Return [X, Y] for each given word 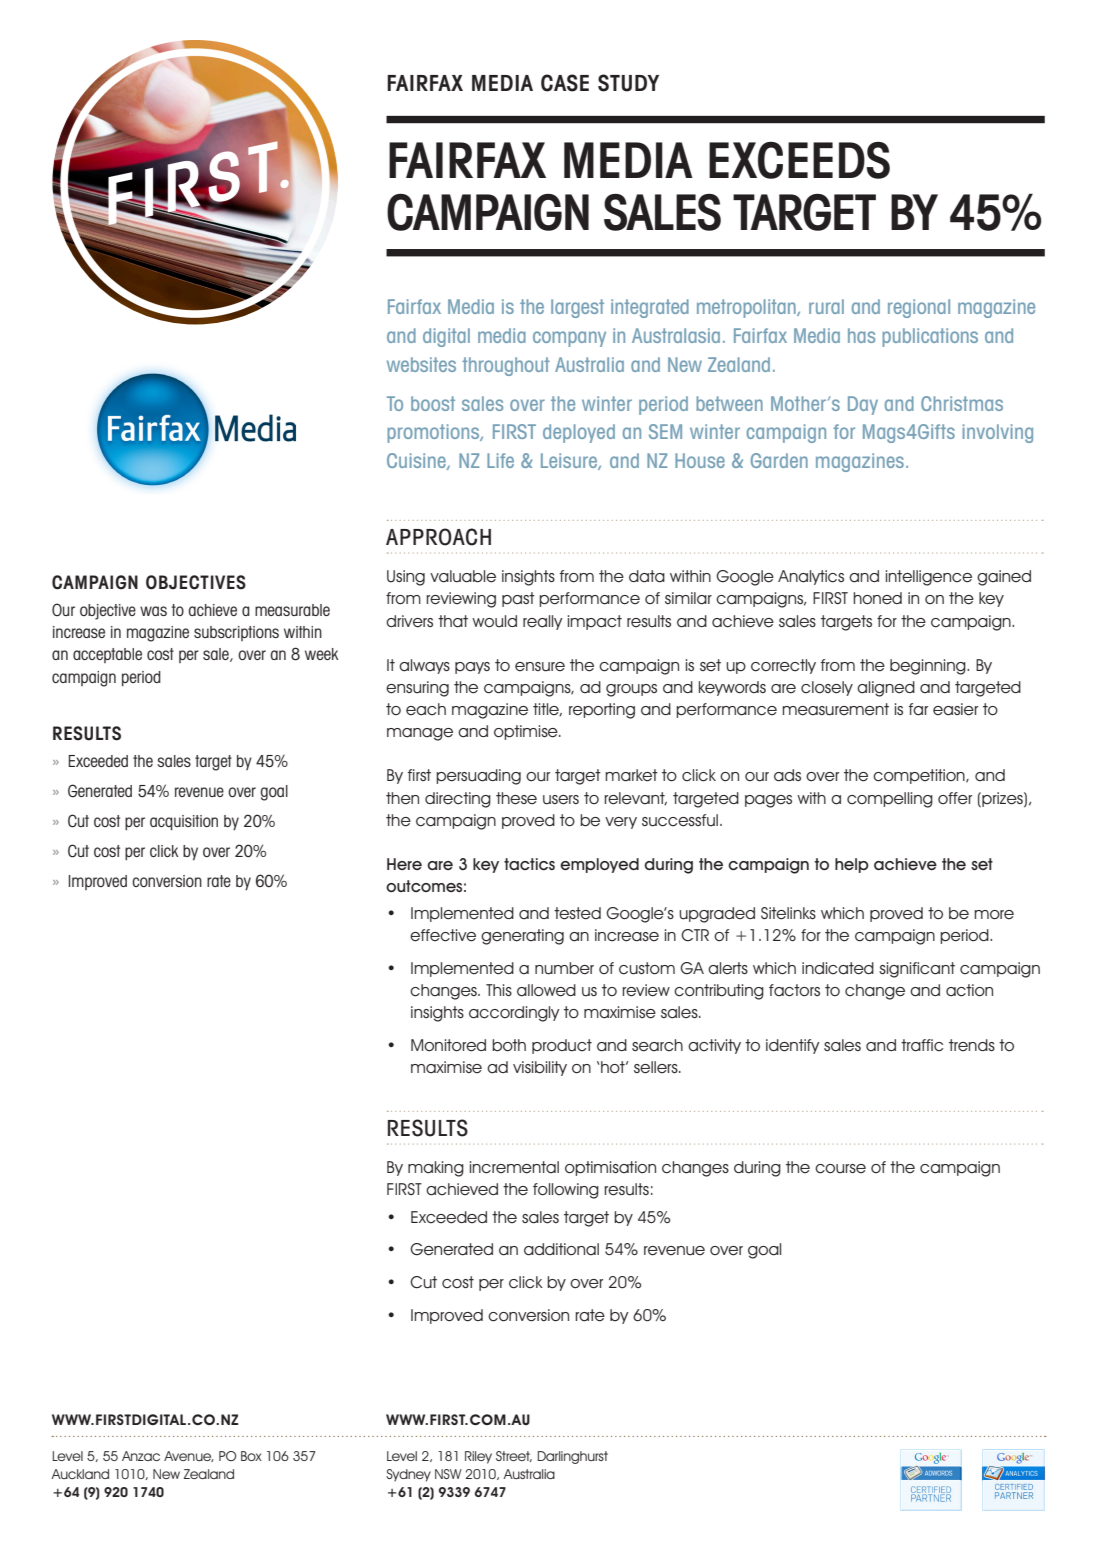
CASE [565, 83]
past [518, 599]
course [840, 1169]
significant [917, 970]
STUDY [628, 83]
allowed [546, 990]
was [153, 611]
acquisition [184, 822]
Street [514, 1456]
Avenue [189, 1456]
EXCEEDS [799, 160]
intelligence [929, 578]
